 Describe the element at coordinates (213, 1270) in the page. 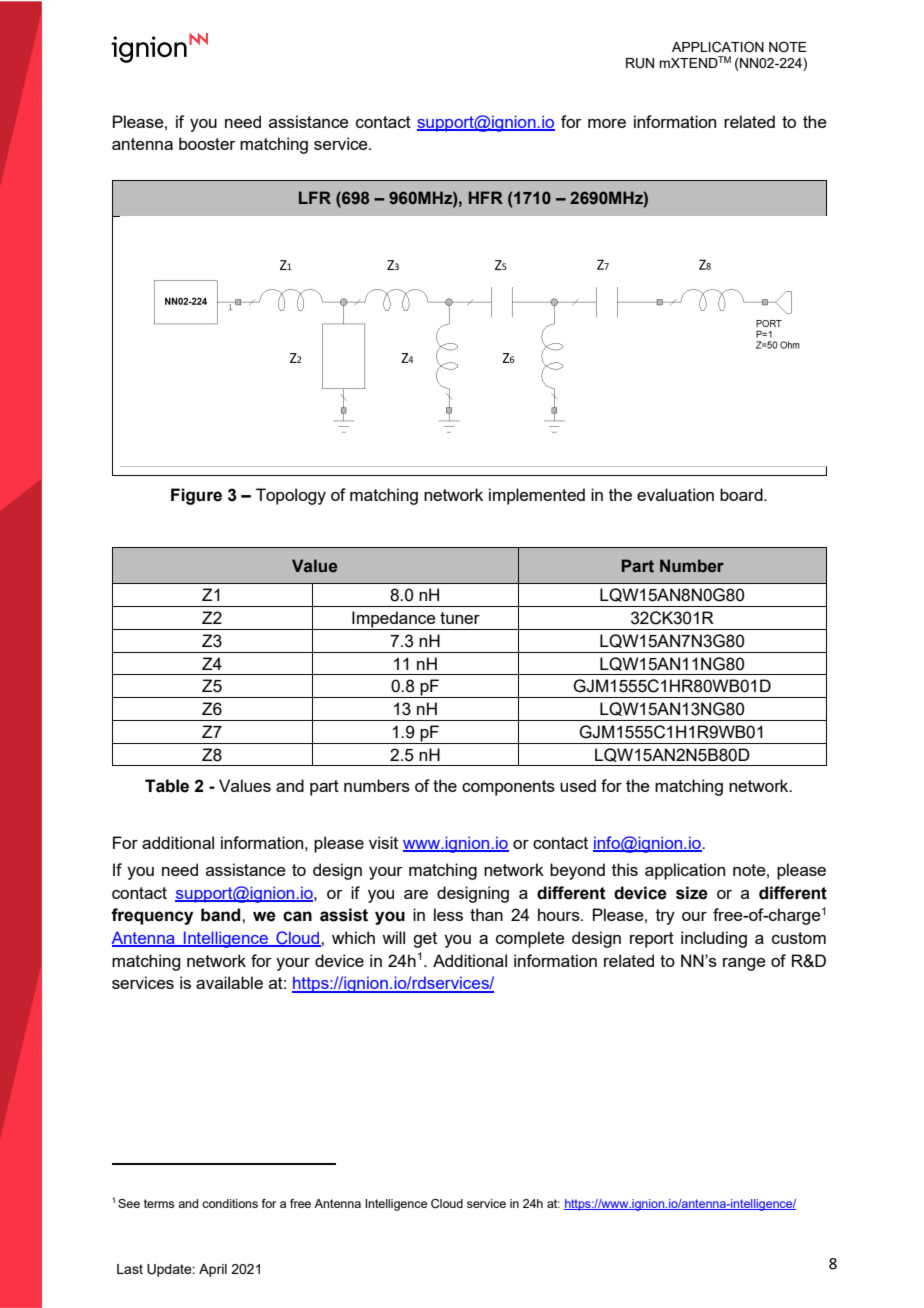

I see `April` at that location.
